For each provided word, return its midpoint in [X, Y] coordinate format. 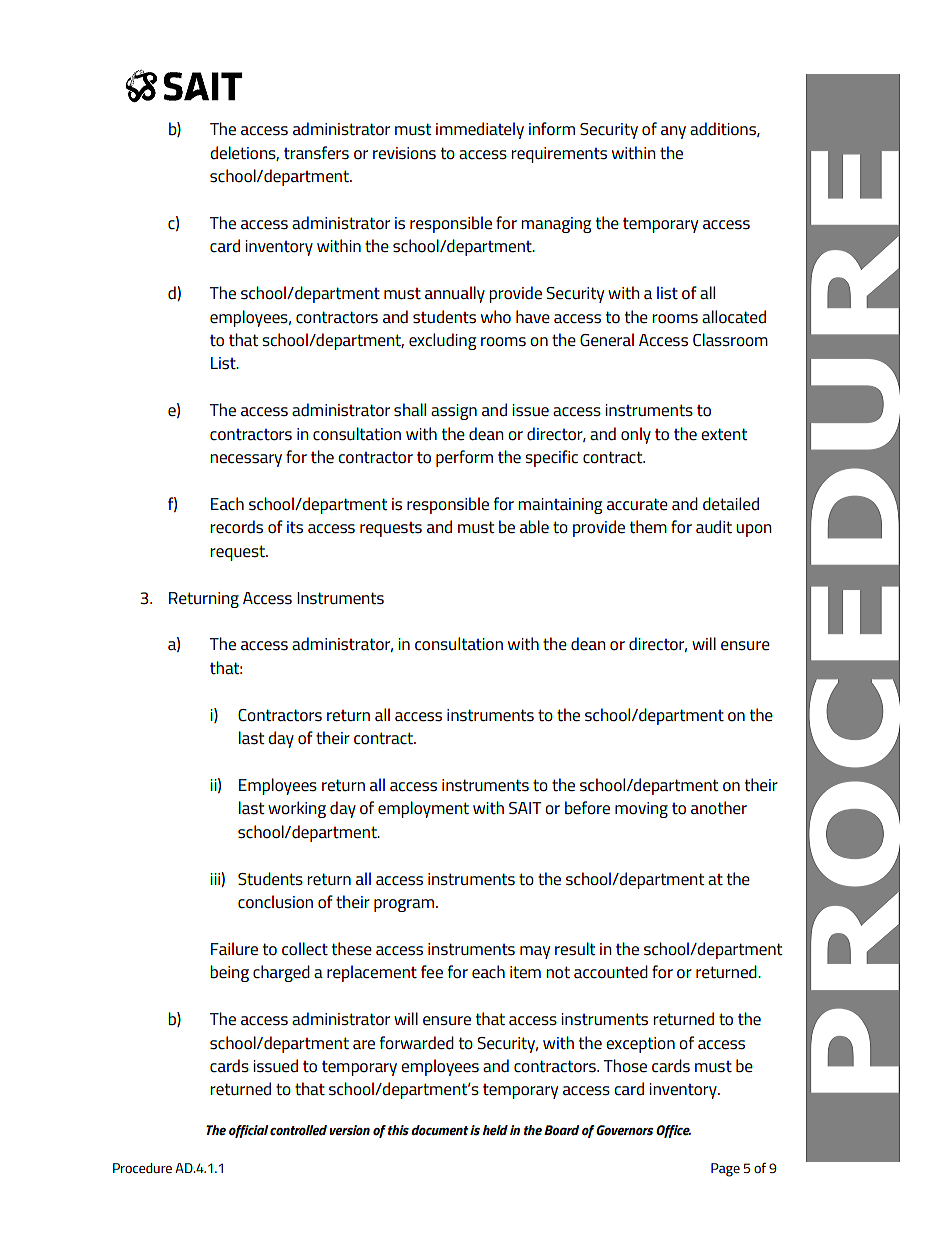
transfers [316, 153]
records [236, 526]
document [440, 1130]
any [673, 132]
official [249, 1131]
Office [673, 1131]
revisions [404, 153]
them [648, 527]
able [534, 526]
